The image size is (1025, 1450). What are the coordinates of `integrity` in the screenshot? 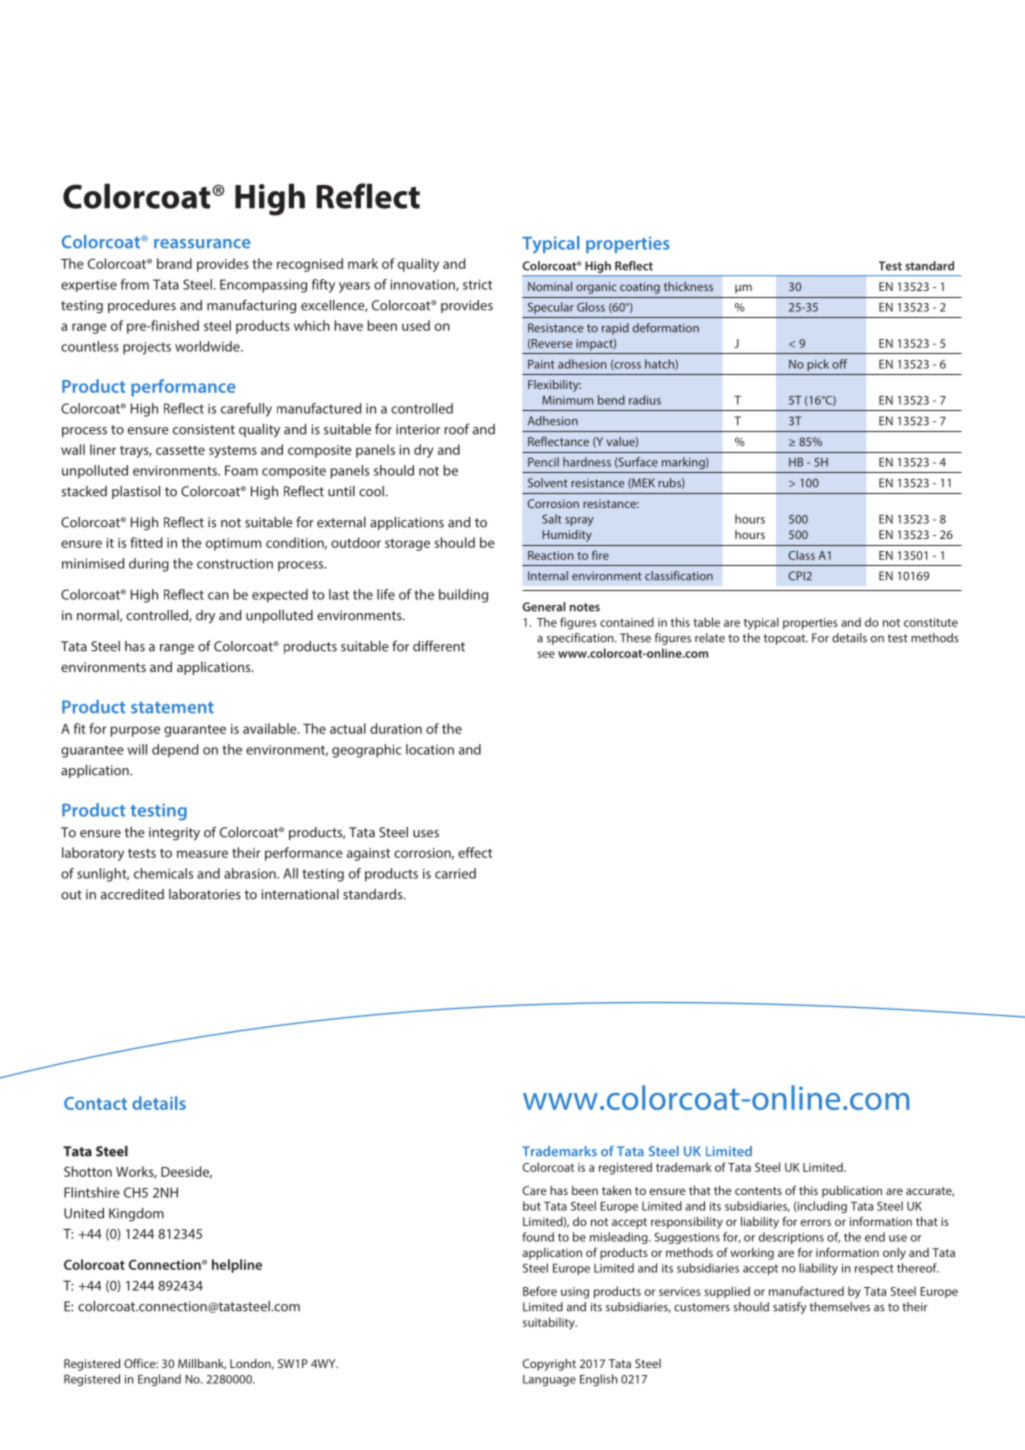 It's located at (174, 834).
